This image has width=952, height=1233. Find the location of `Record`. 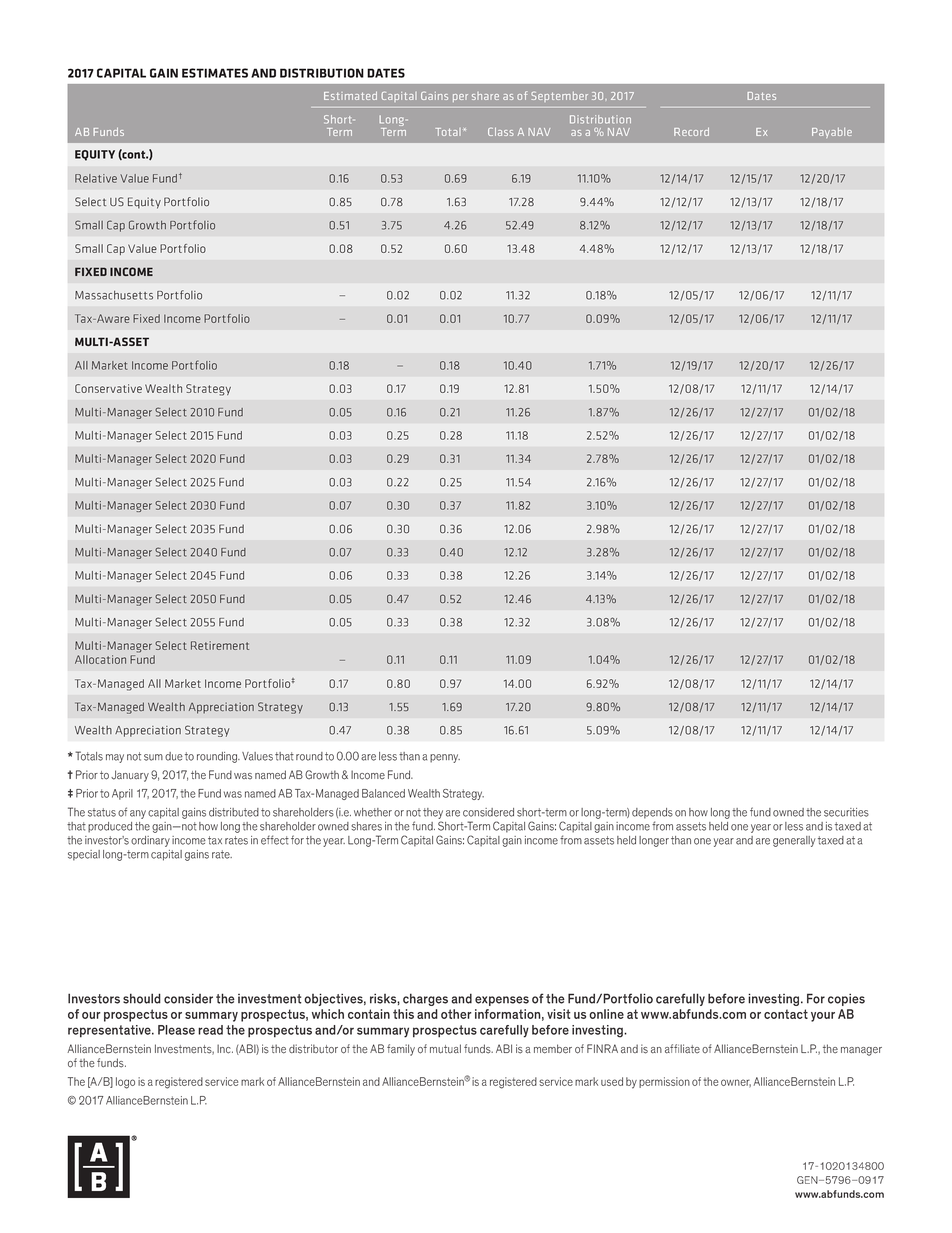

Record is located at coordinates (691, 132).
